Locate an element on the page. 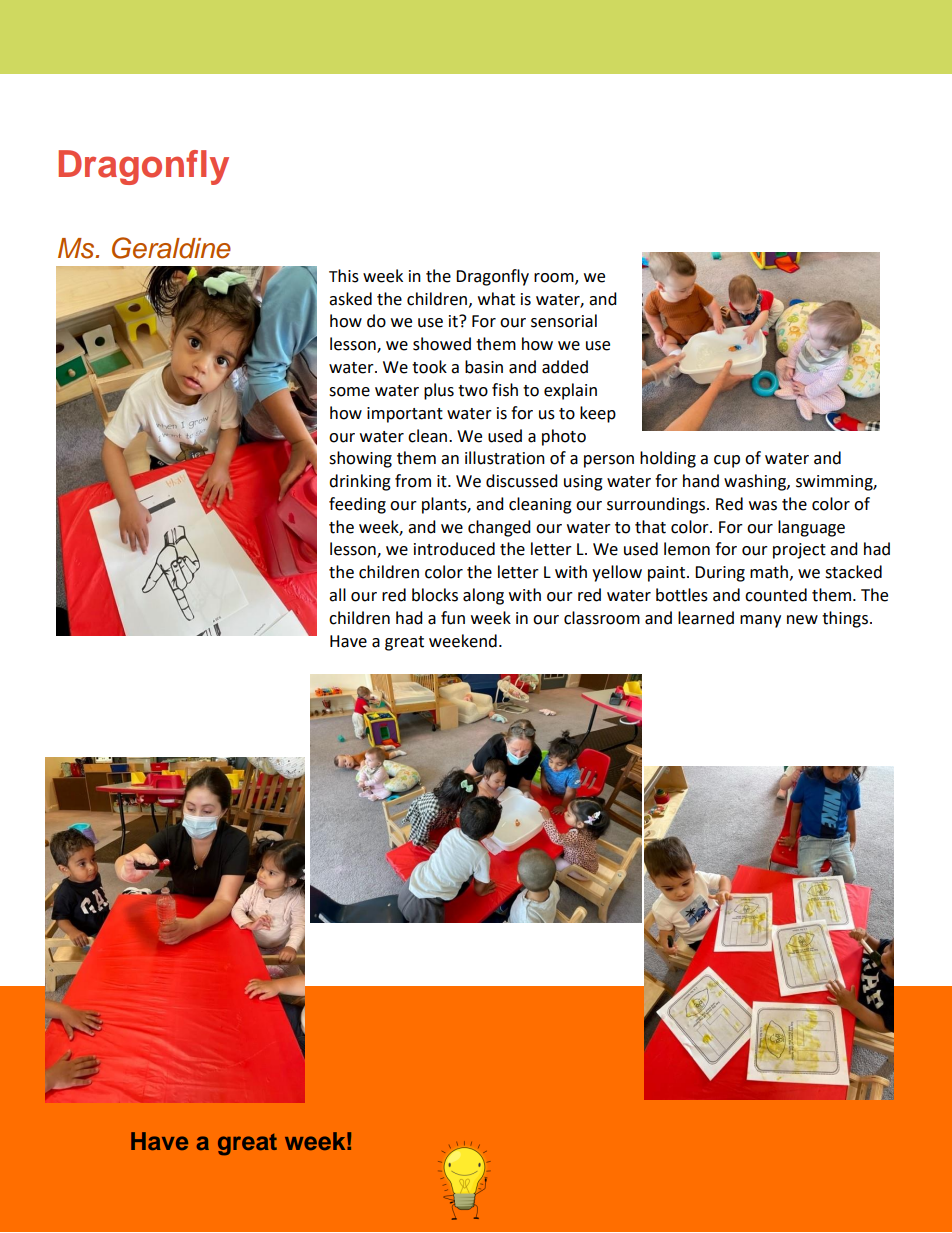  photo is located at coordinates (564, 437).
